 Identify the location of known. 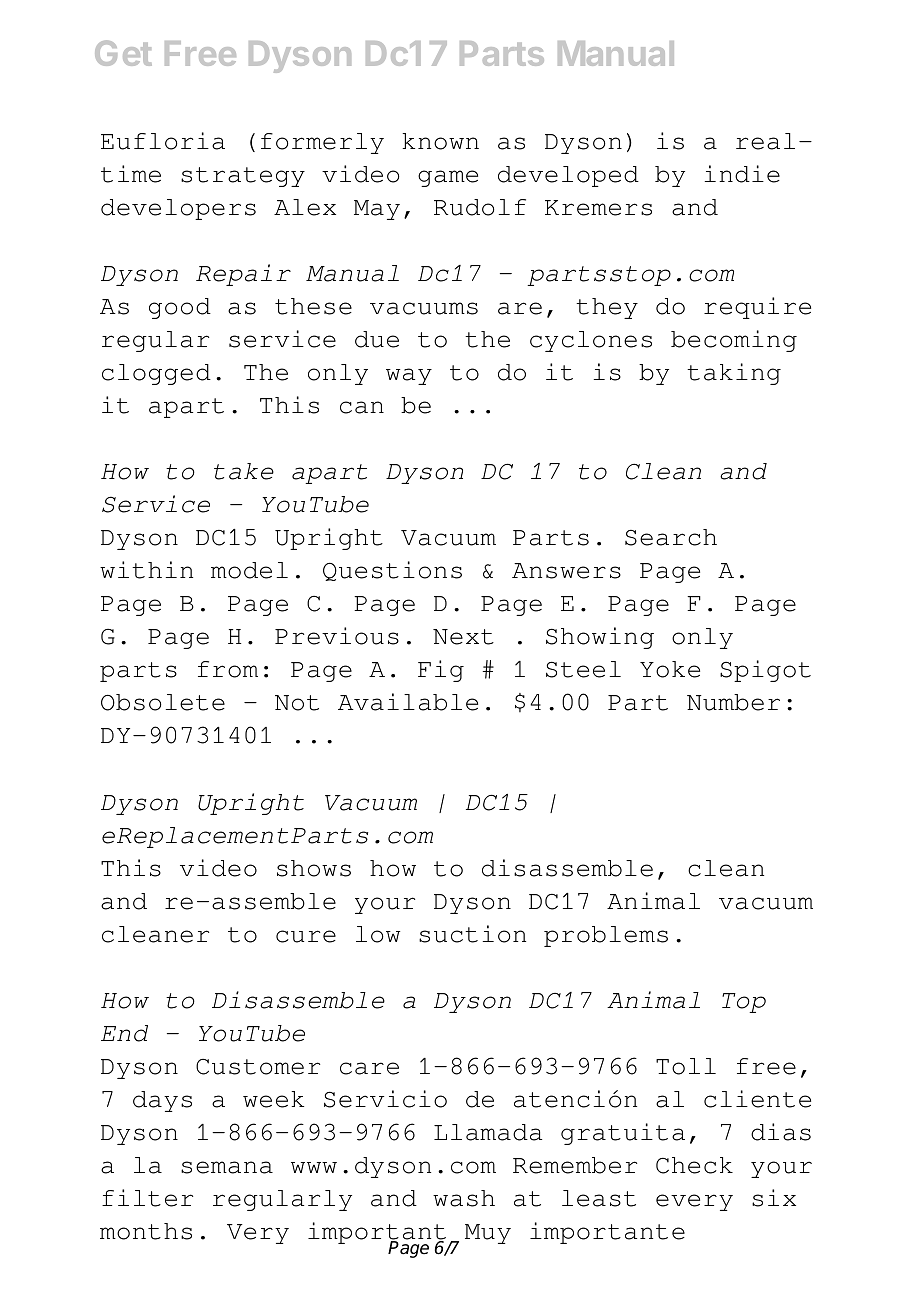
(440, 141).
